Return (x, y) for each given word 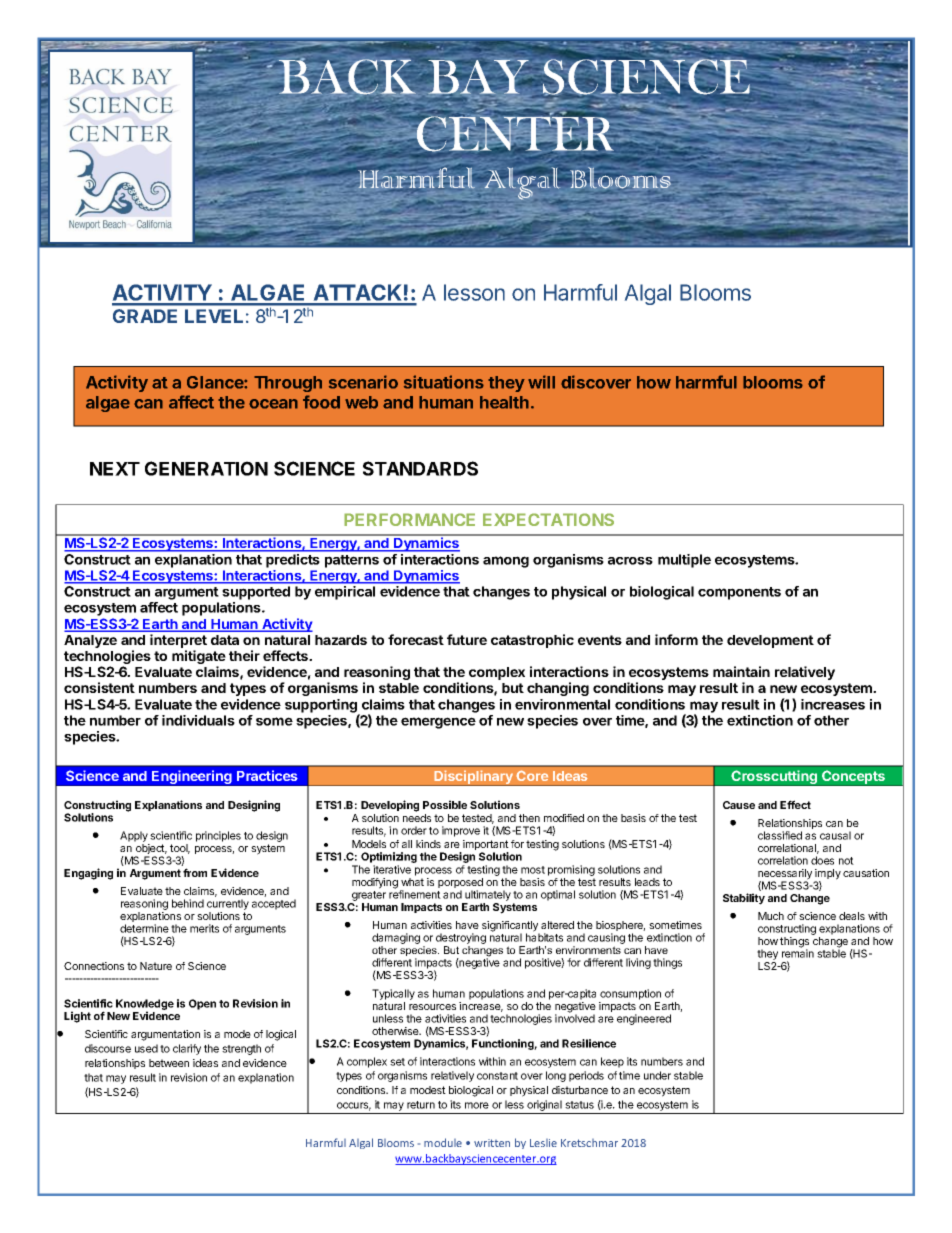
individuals (198, 720)
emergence (438, 723)
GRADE (145, 316)
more (477, 1105)
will (541, 382)
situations (444, 382)
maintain (741, 671)
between (169, 1063)
